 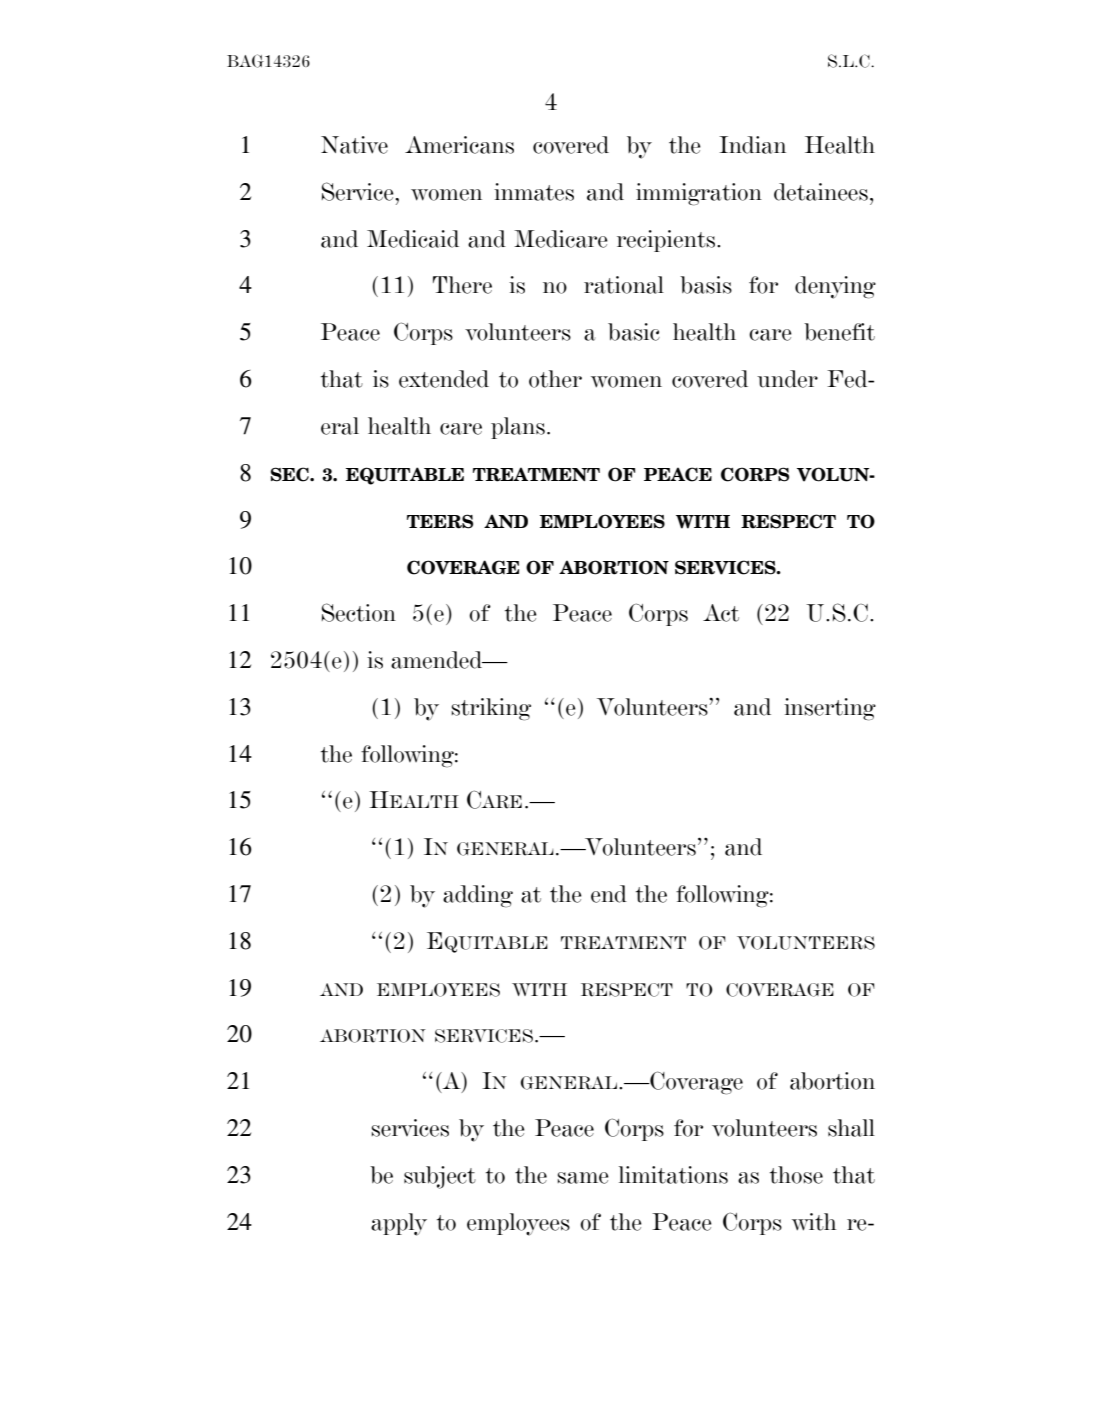 I want to click on detainees, so click(x=821, y=192).
